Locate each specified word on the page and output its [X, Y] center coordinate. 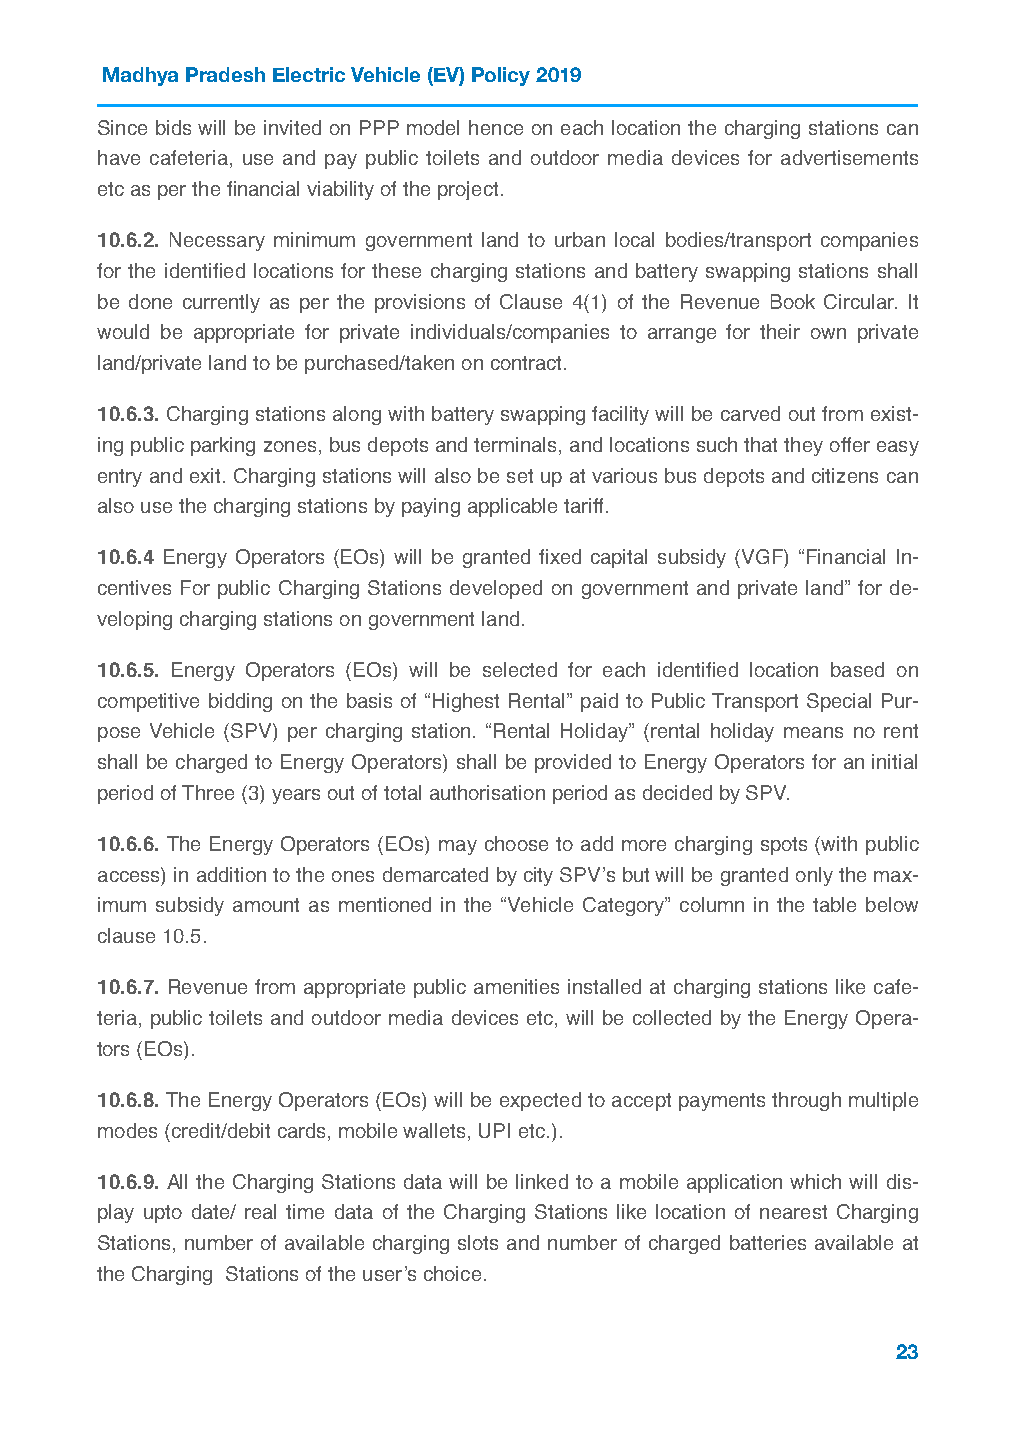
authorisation [487, 792]
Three [208, 792]
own [828, 333]
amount [266, 905]
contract [526, 363]
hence [496, 127]
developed [496, 589]
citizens [845, 475]
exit [205, 475]
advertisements [849, 157]
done [150, 301]
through [806, 1101]
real [260, 1211]
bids [173, 127]
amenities [516, 986]
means [813, 732]
